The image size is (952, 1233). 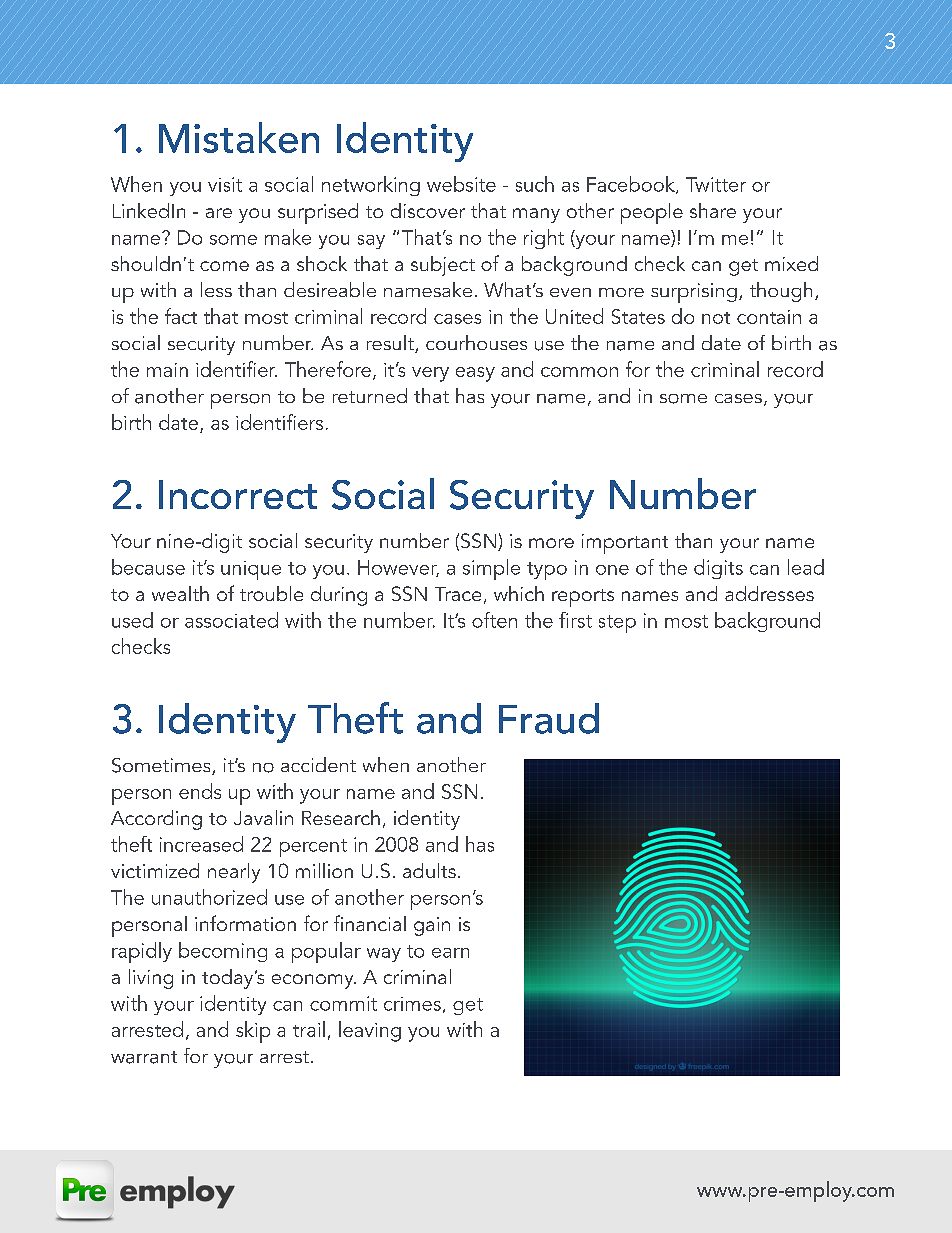 What do you see at coordinates (238, 494) in the screenshot?
I see `Incorrect` at bounding box center [238, 494].
